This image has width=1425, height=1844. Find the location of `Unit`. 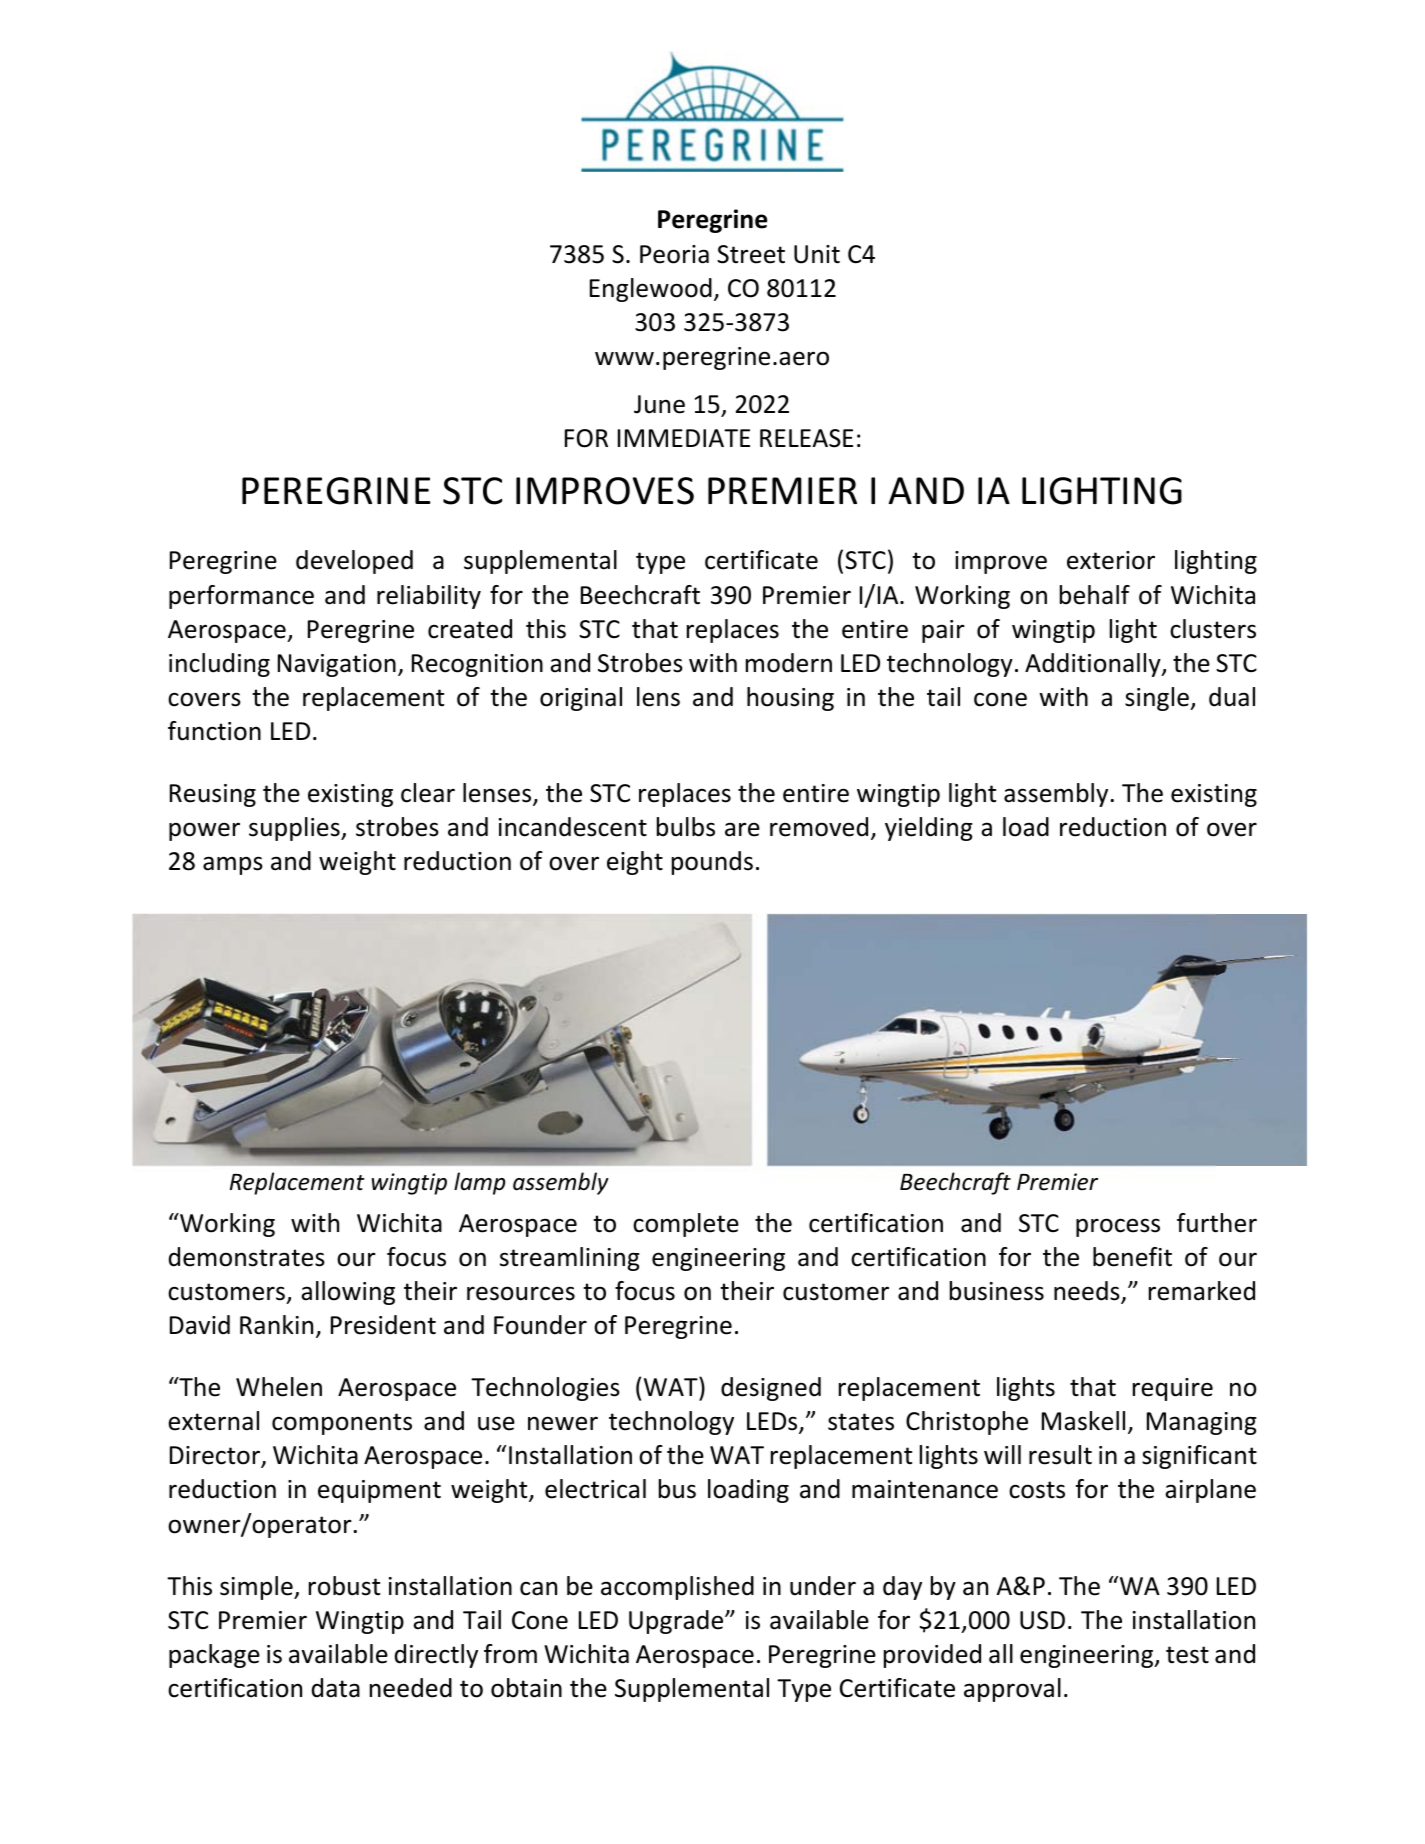

Unit is located at coordinates (817, 254).
